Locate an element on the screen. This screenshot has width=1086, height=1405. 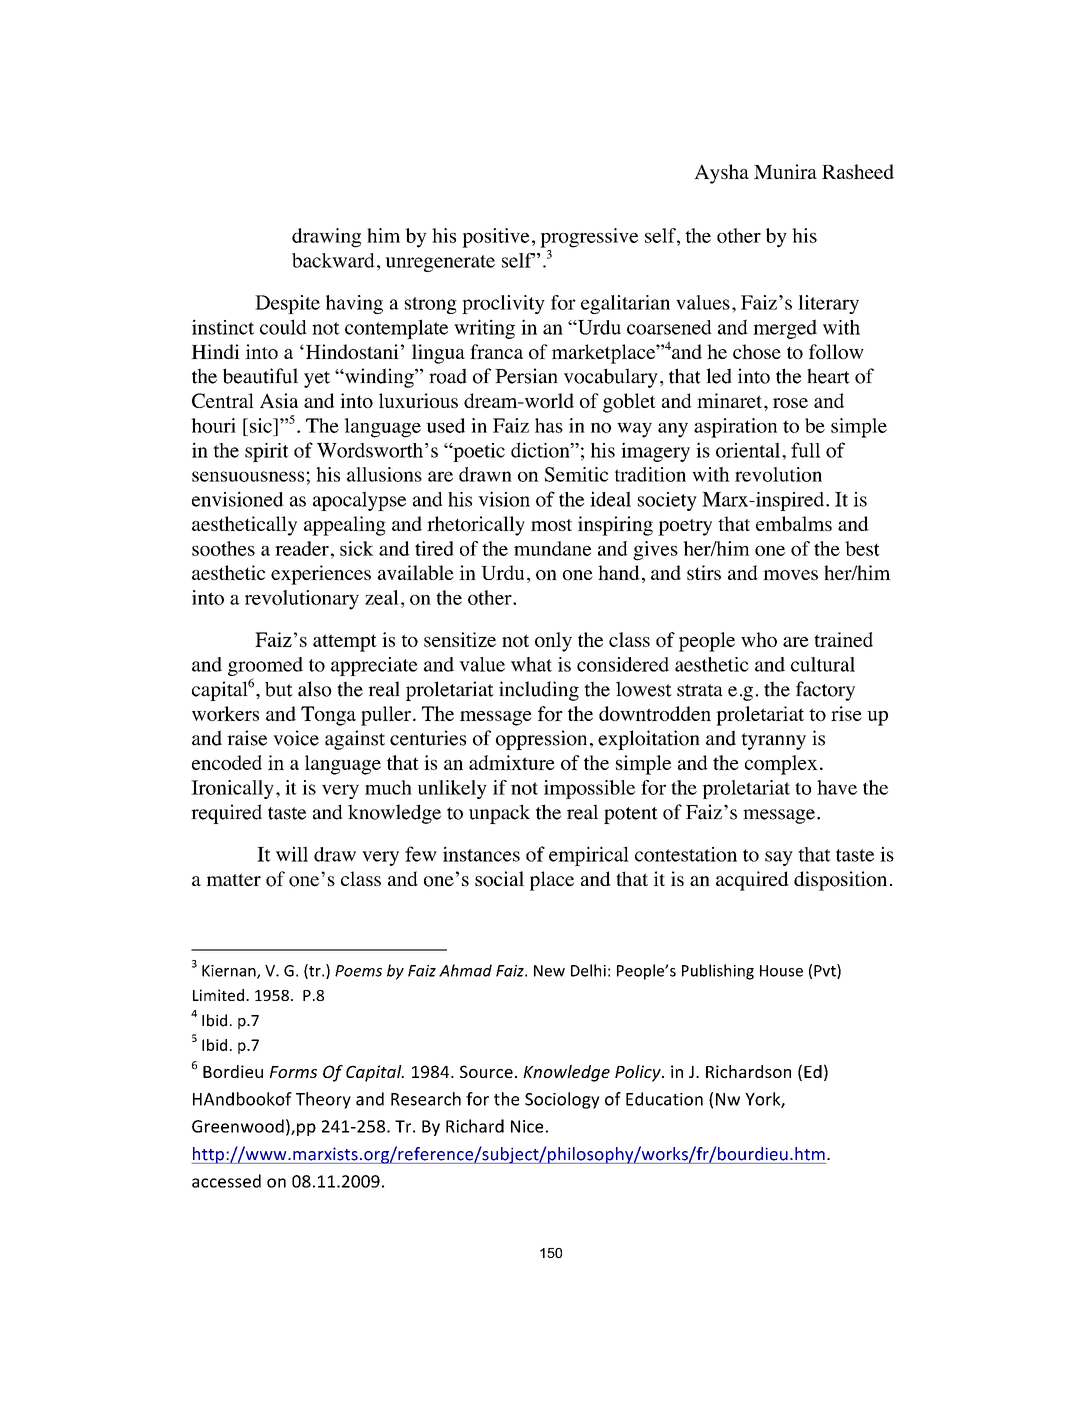
has is located at coordinates (549, 425).
